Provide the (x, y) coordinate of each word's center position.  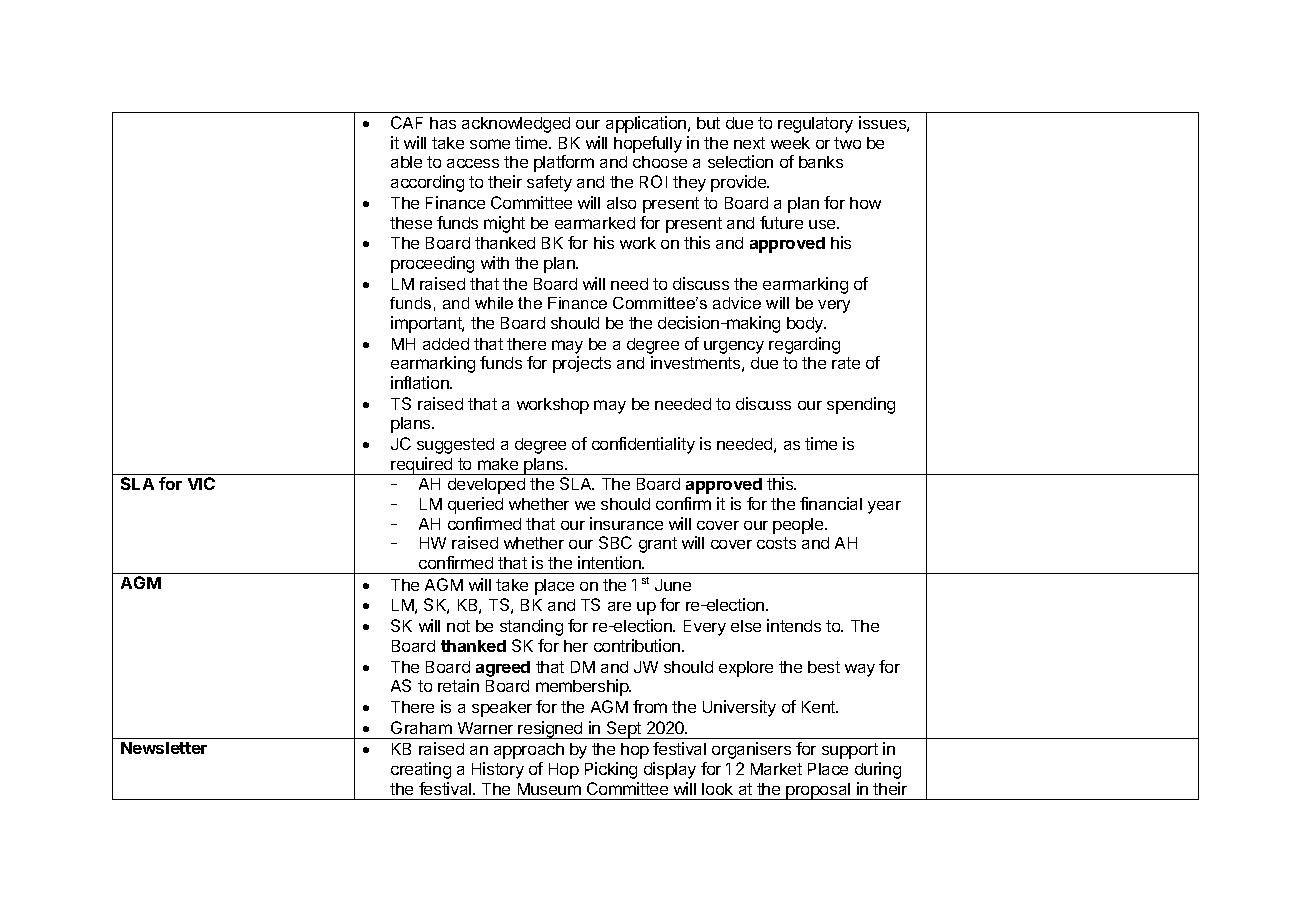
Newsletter (164, 748)
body (806, 325)
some (490, 144)
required (422, 466)
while (494, 303)
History (498, 770)
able (406, 162)
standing (531, 627)
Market (776, 769)
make (498, 464)
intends (794, 625)
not (458, 626)
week (790, 143)
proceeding (432, 264)
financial (831, 503)
